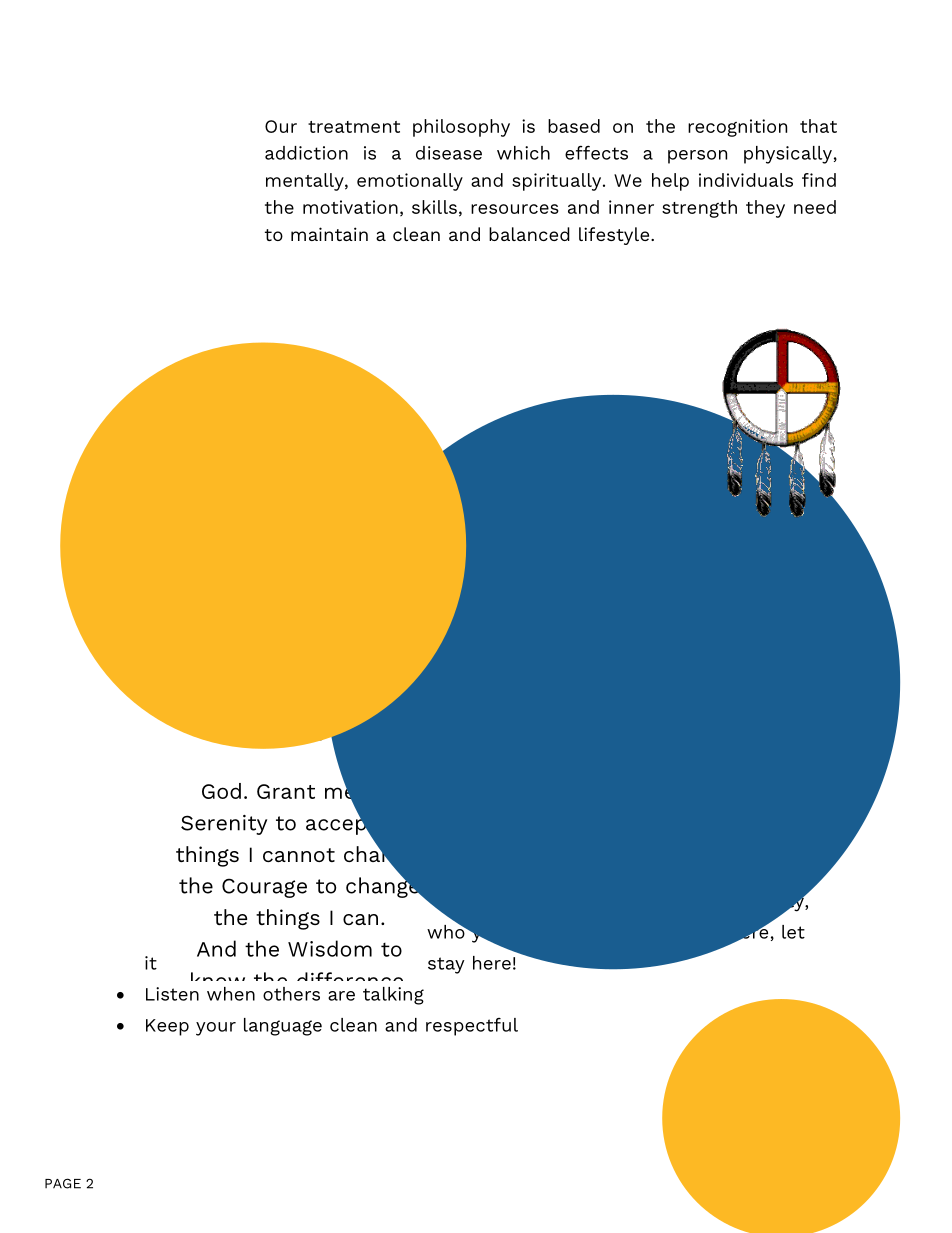 This screenshot has width=952, height=1233. Describe the element at coordinates (393, 996) in the screenshot. I see `talking` at that location.
